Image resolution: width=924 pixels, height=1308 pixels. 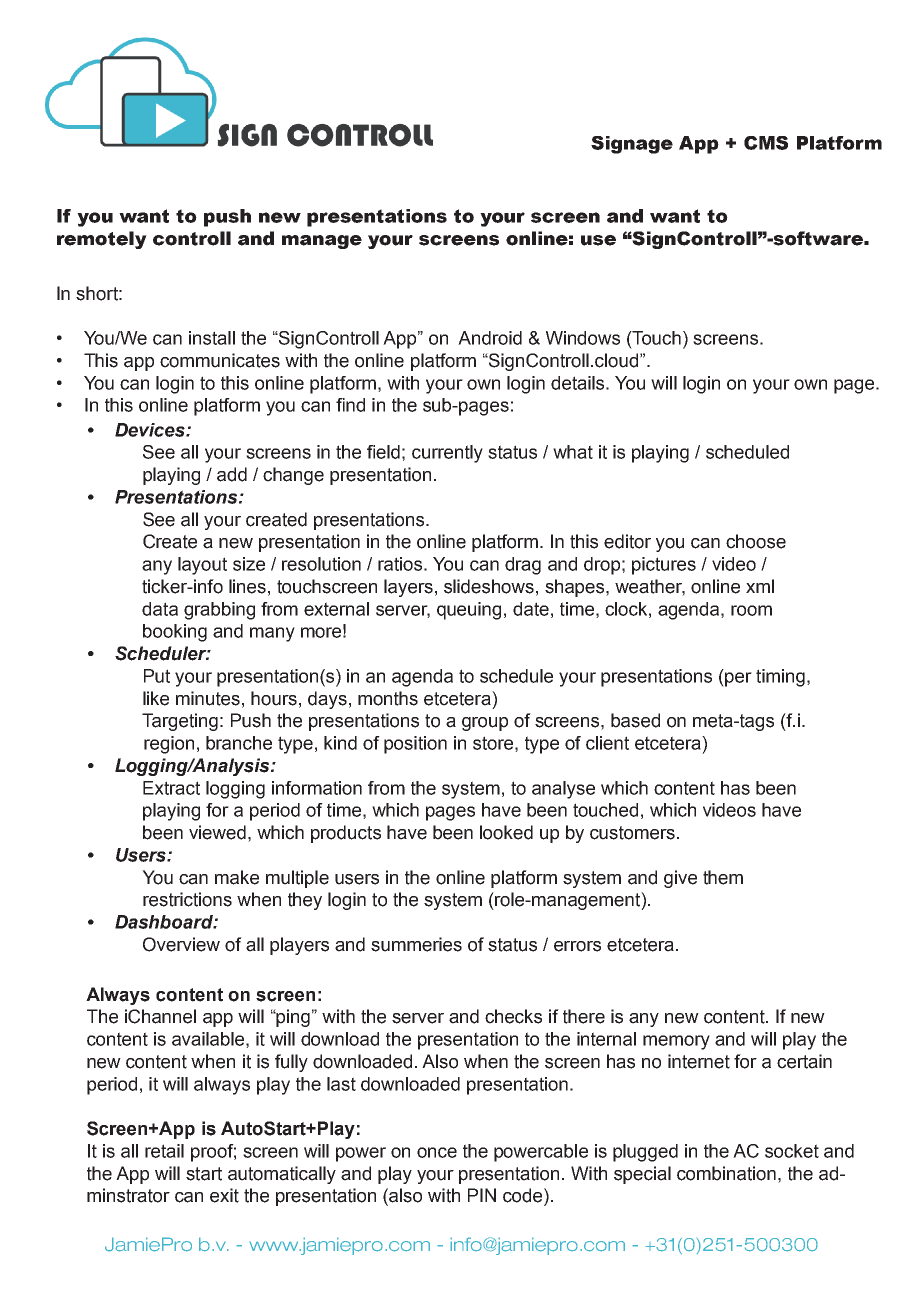 I want to click on choose, so click(x=756, y=541).
